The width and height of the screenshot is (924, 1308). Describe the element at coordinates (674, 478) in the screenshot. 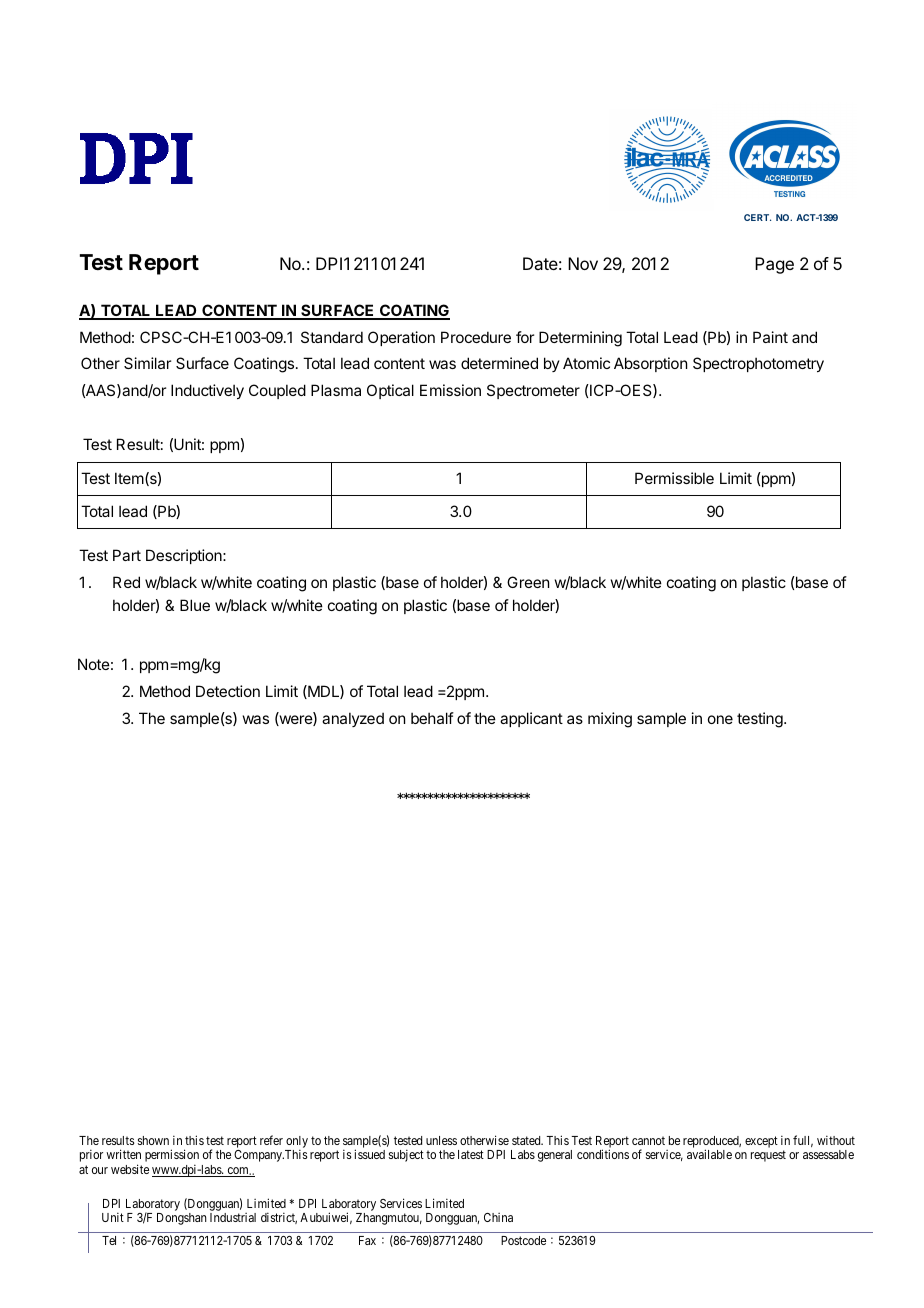

I see `Permissible` at that location.
